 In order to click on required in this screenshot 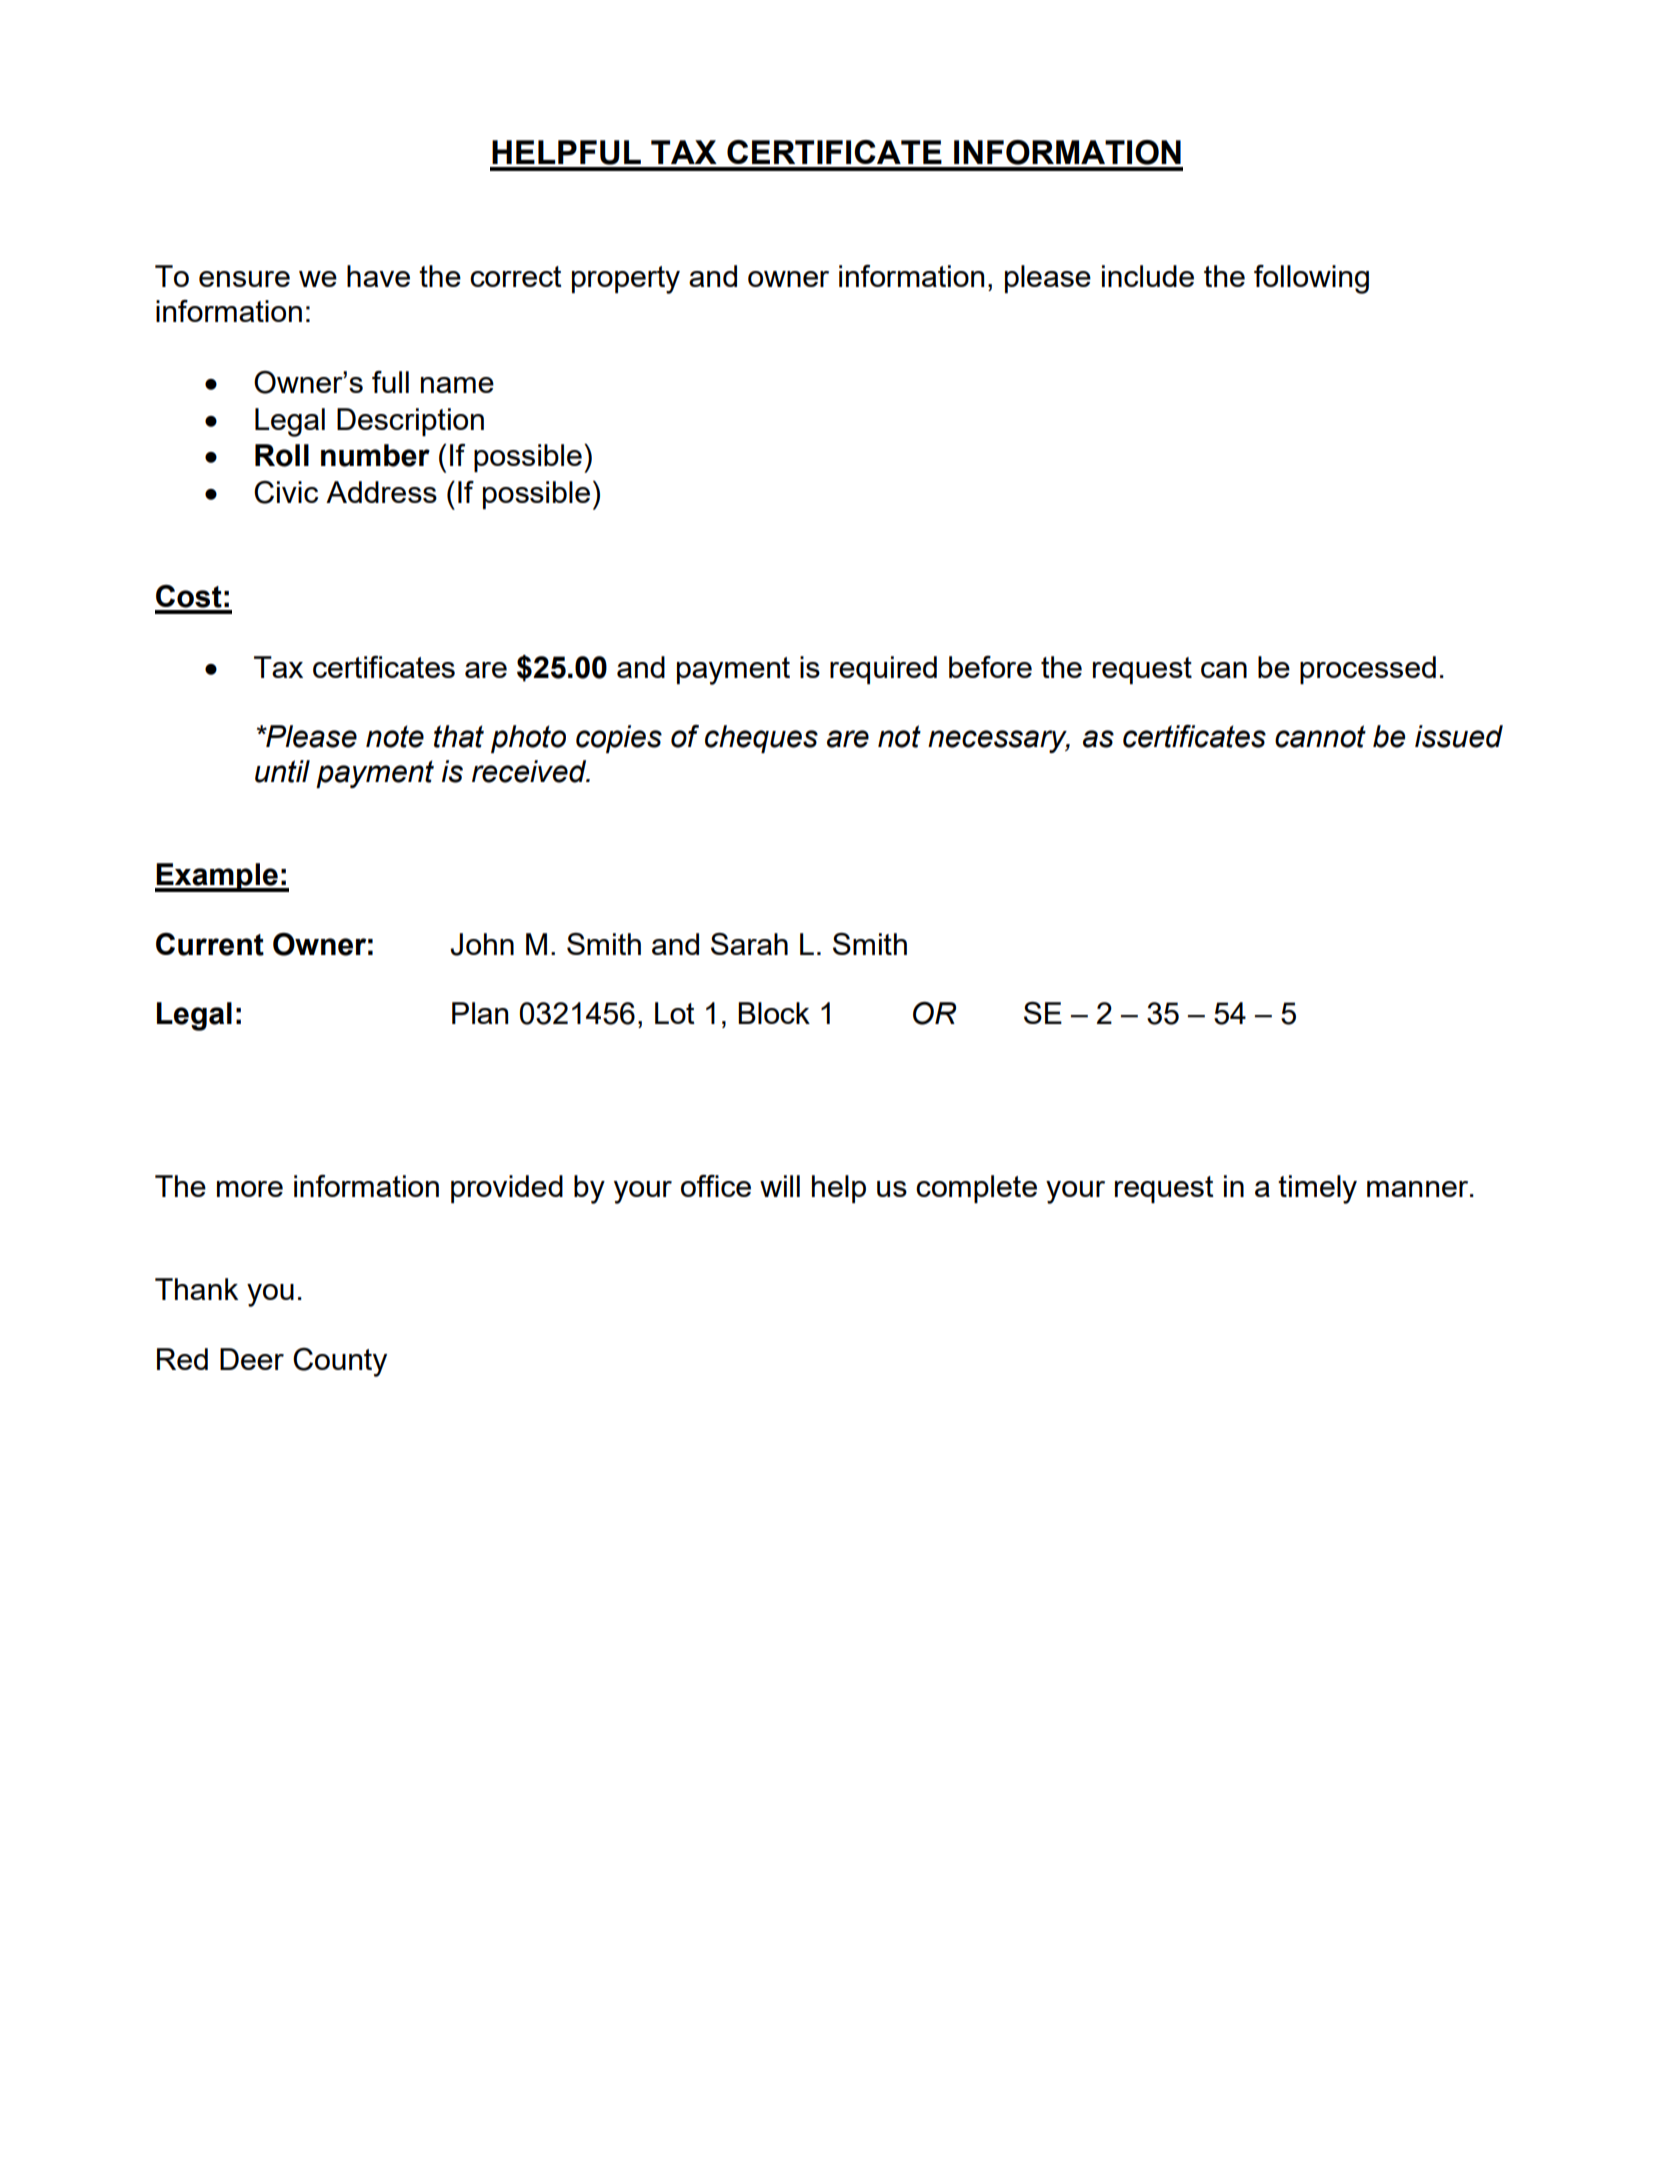, I will do `click(883, 670)`.
